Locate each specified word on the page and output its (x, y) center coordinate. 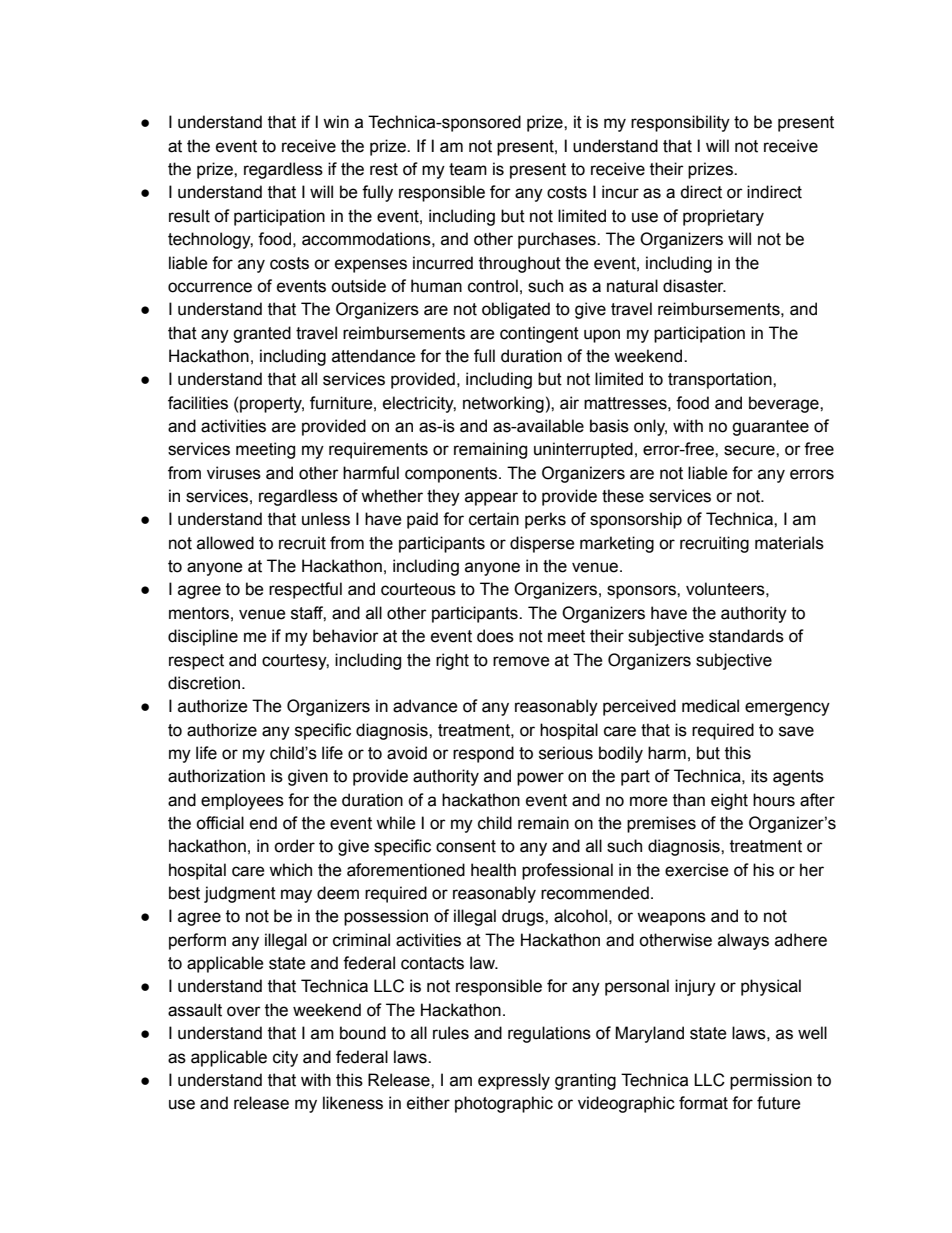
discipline (203, 637)
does (495, 636)
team (468, 169)
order (294, 846)
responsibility (680, 123)
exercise (697, 870)
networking (503, 404)
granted (262, 334)
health (493, 870)
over (244, 1011)
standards (746, 636)
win (336, 121)
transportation (721, 380)
